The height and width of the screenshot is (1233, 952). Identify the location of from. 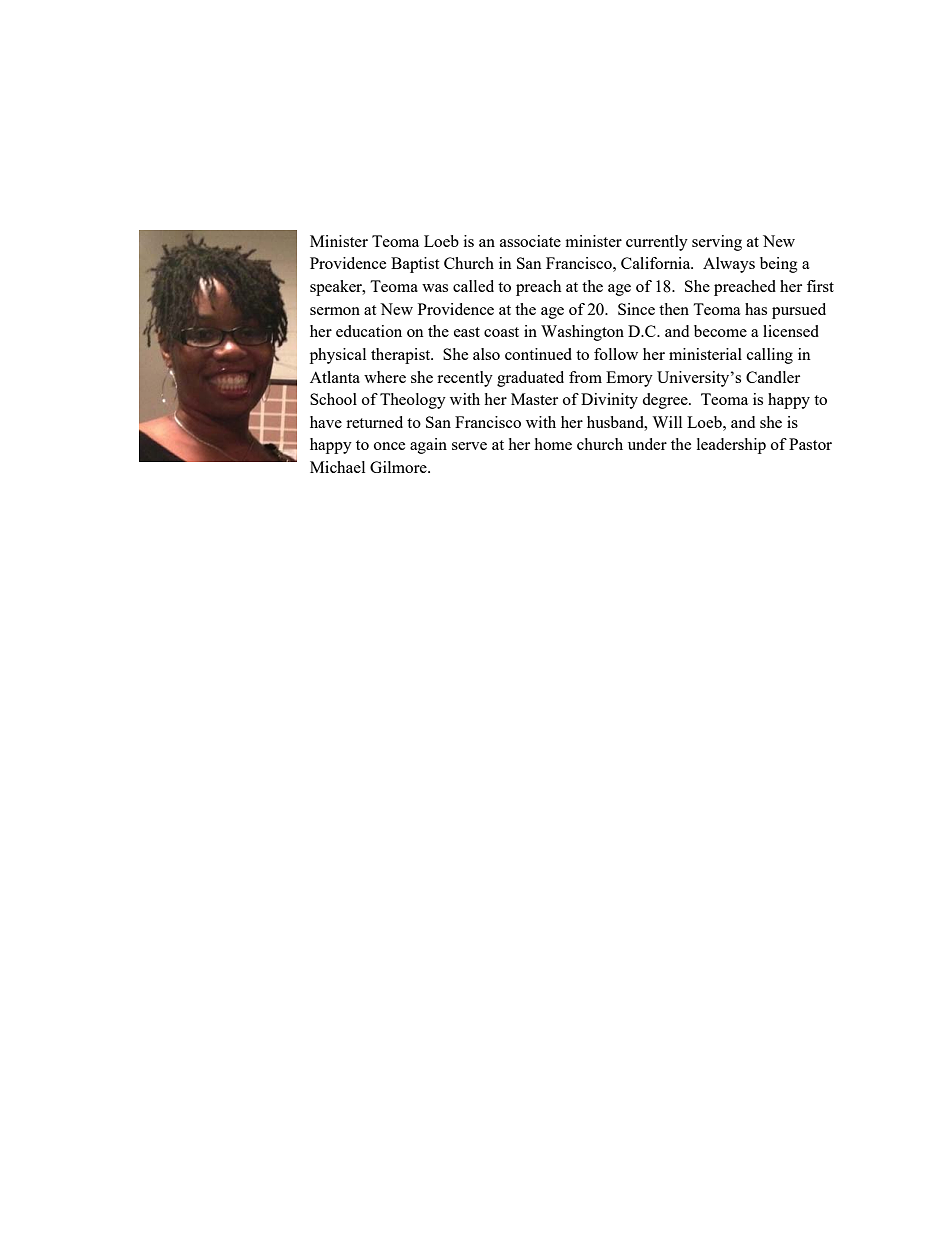
(585, 377).
